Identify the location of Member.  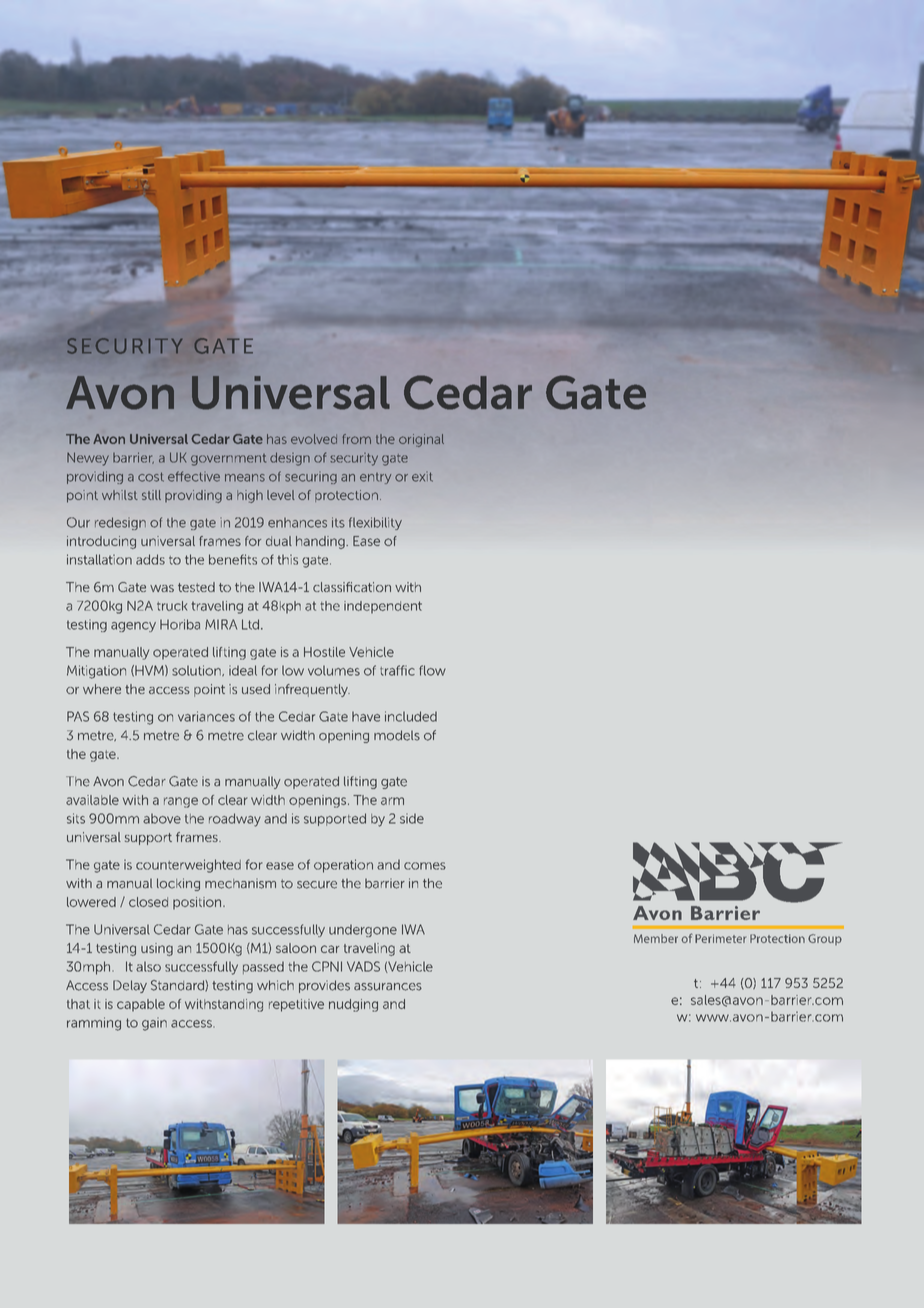
(656, 938).
